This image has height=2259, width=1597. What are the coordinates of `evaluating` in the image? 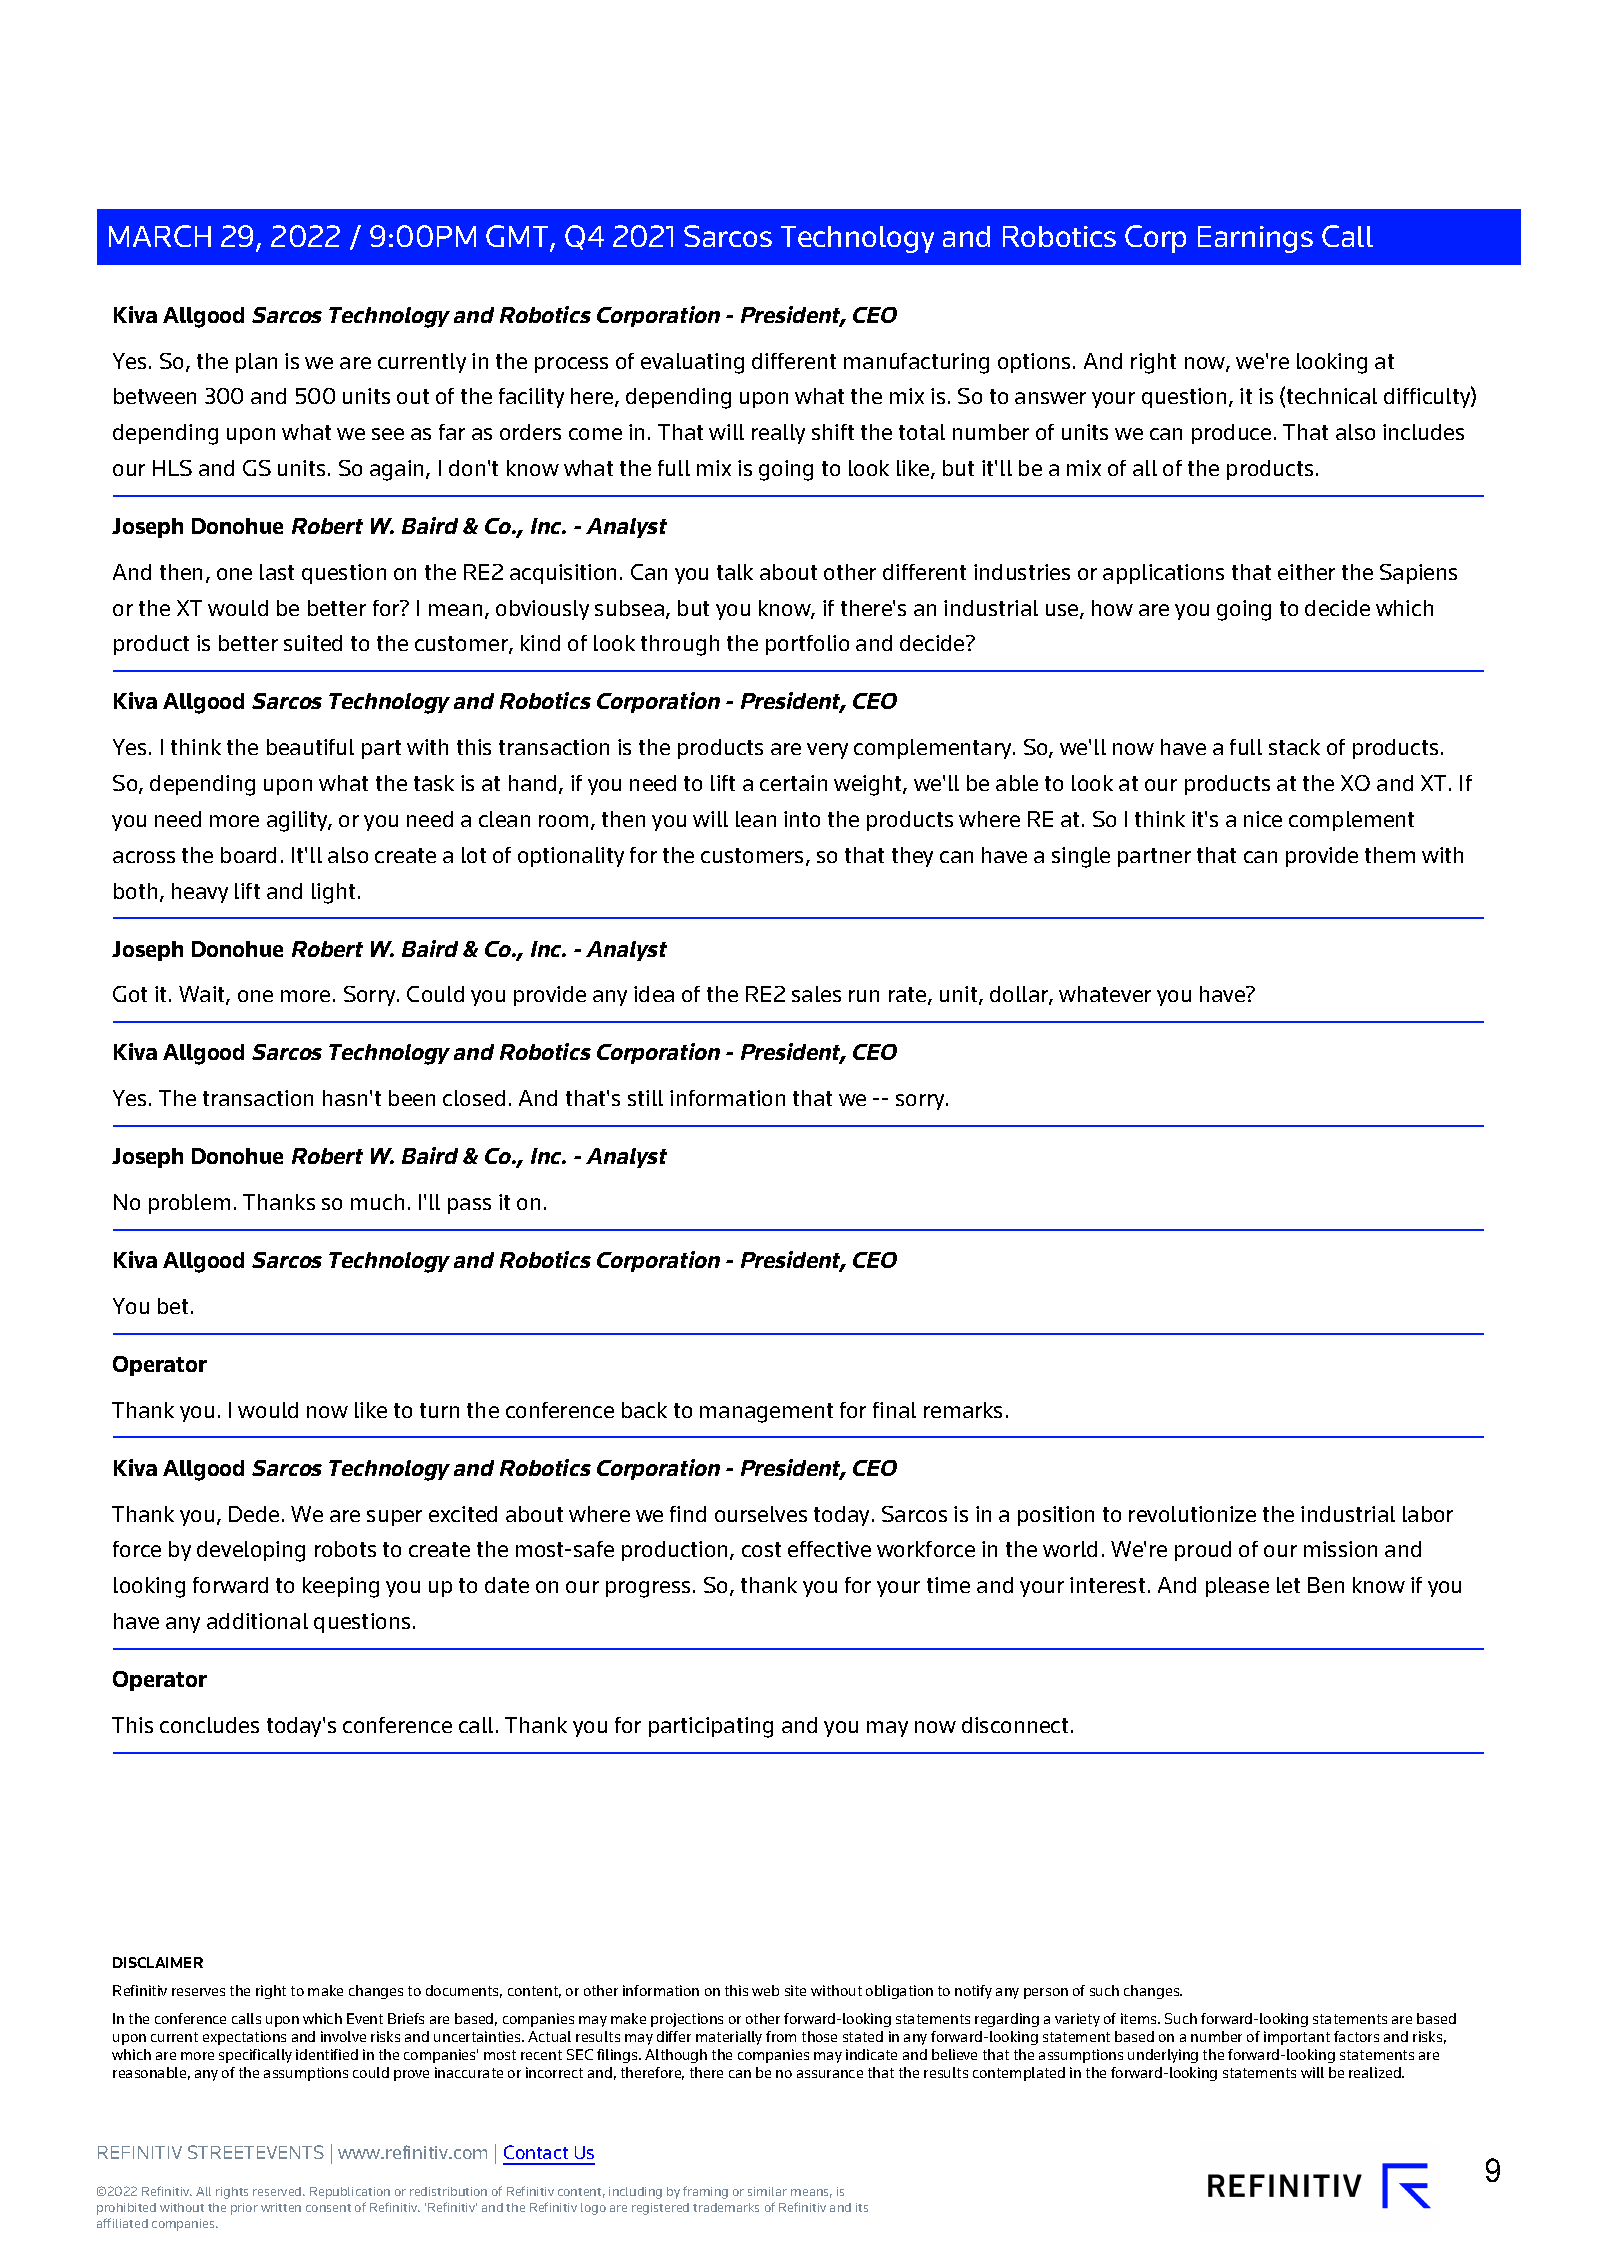 It's located at (692, 363).
